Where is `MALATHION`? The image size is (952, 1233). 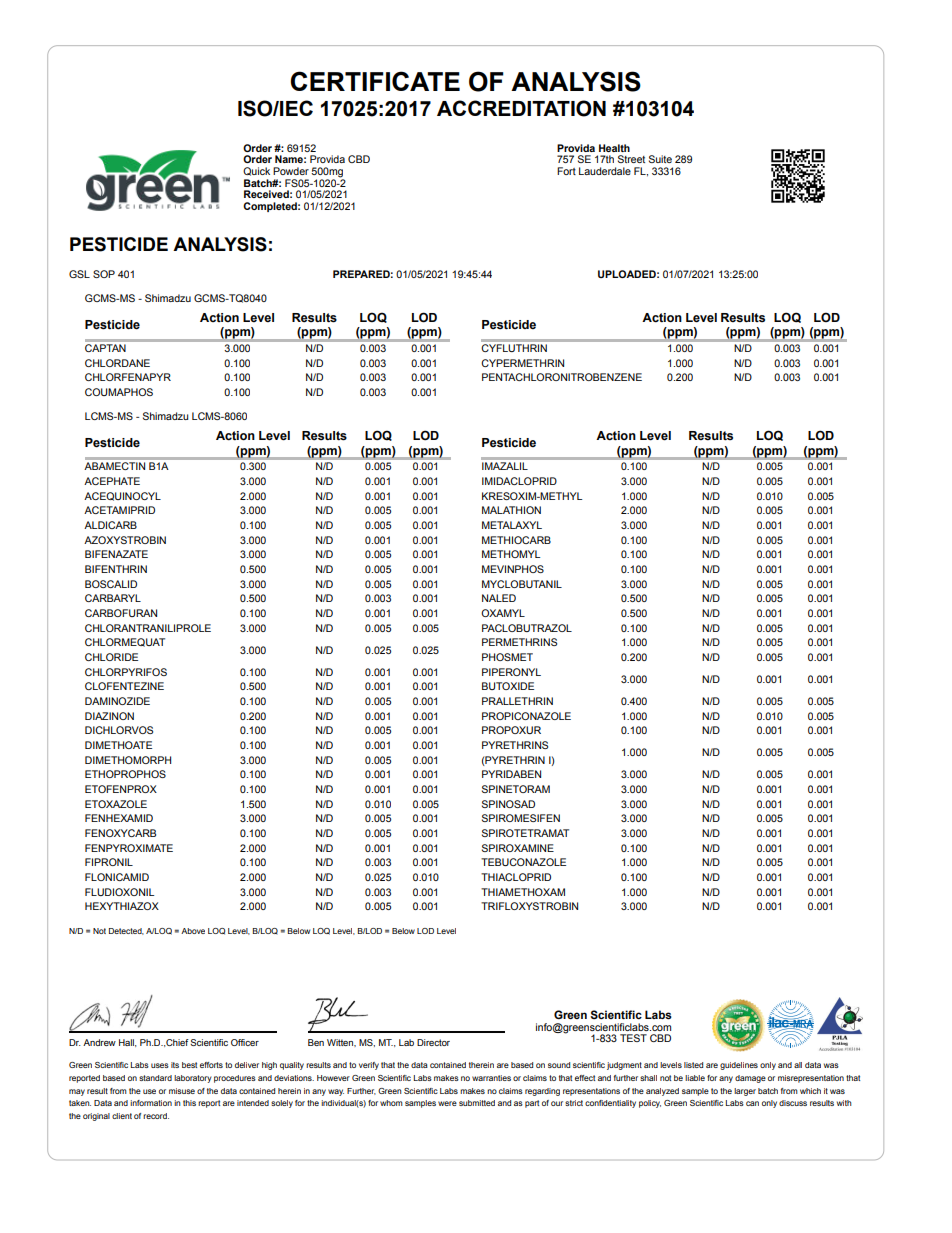 MALATHION is located at coordinates (511, 510).
